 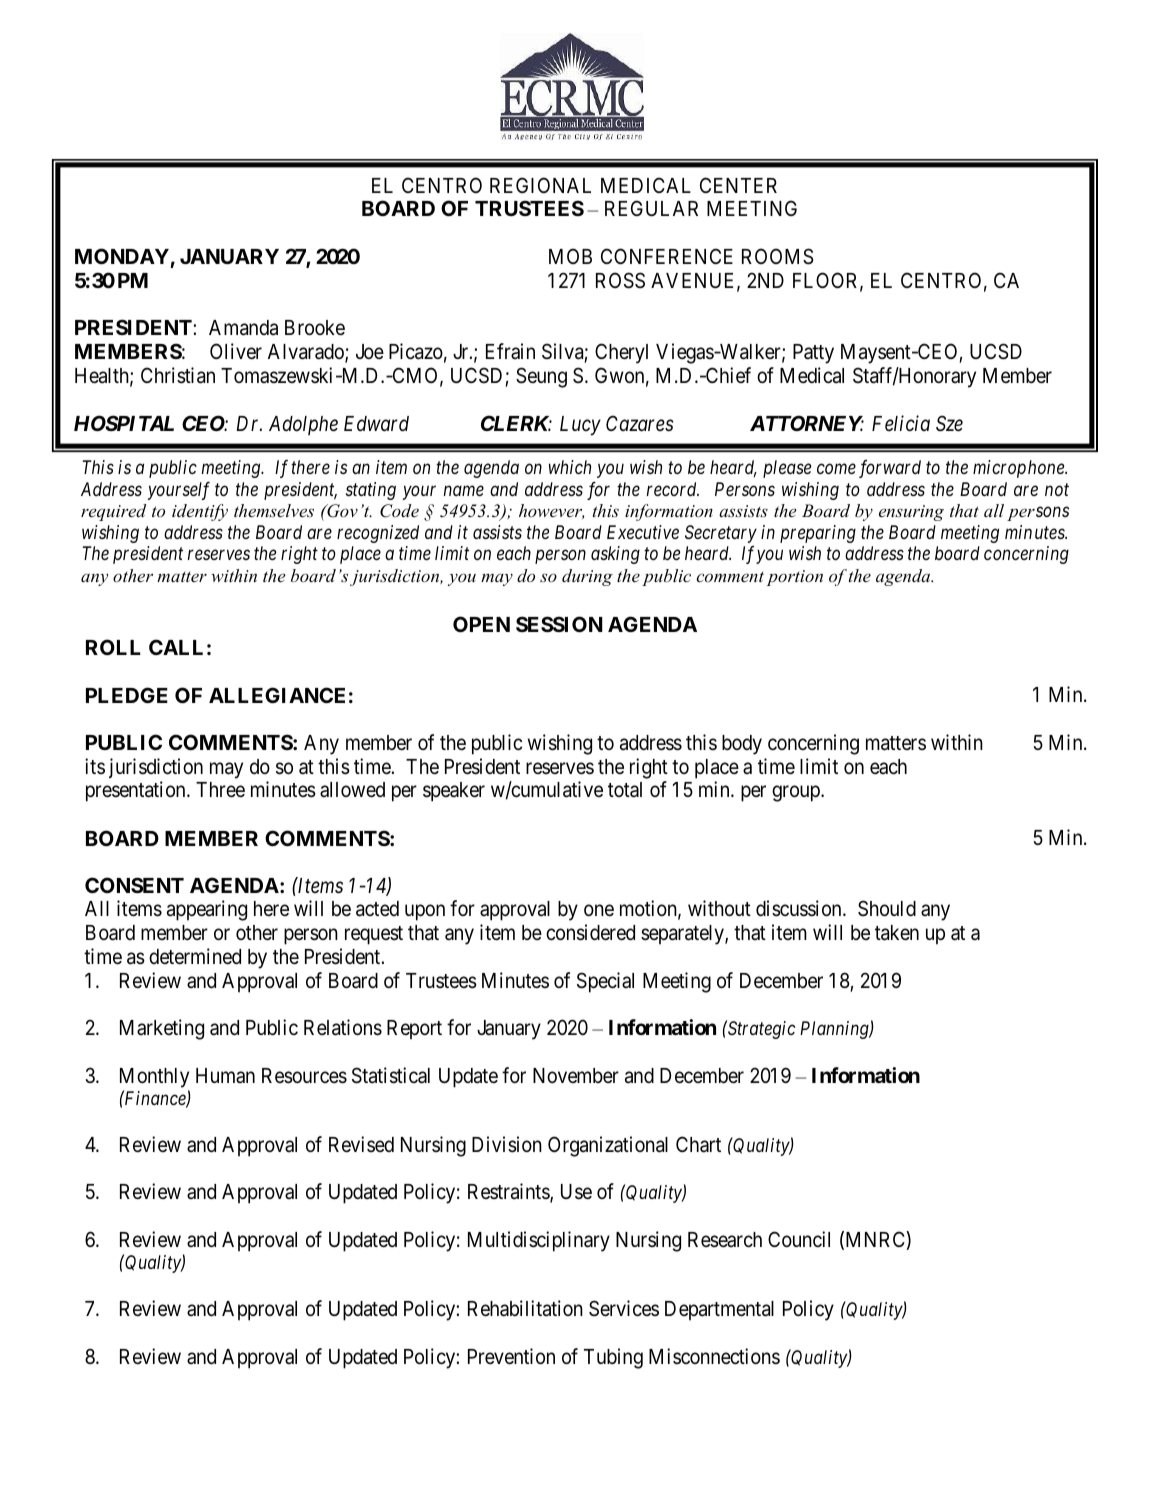 I want to click on total, so click(x=625, y=790).
